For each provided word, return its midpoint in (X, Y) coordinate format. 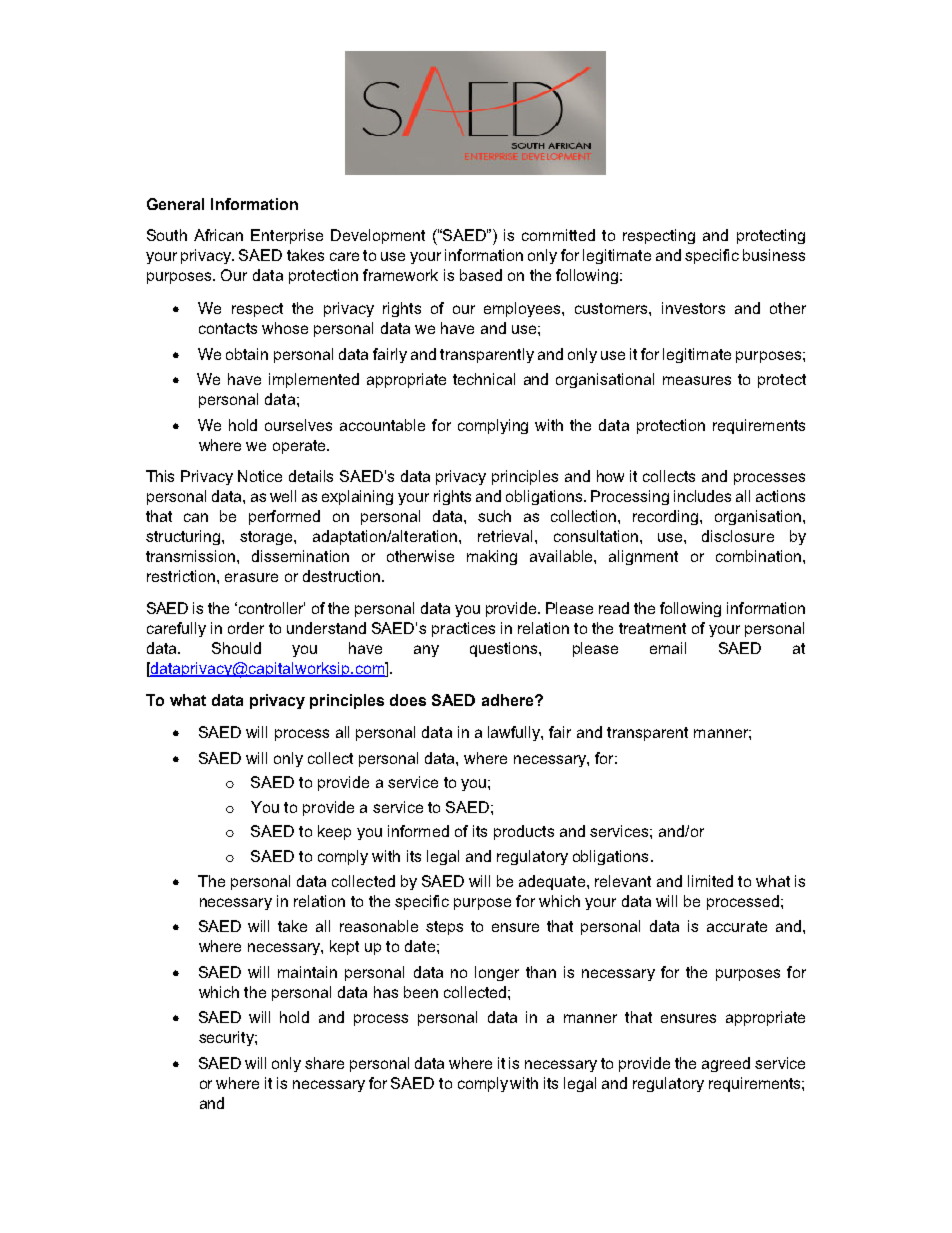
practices (463, 629)
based (481, 275)
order (246, 628)
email (668, 648)
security (227, 1038)
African (218, 235)
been (421, 992)
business (774, 255)
